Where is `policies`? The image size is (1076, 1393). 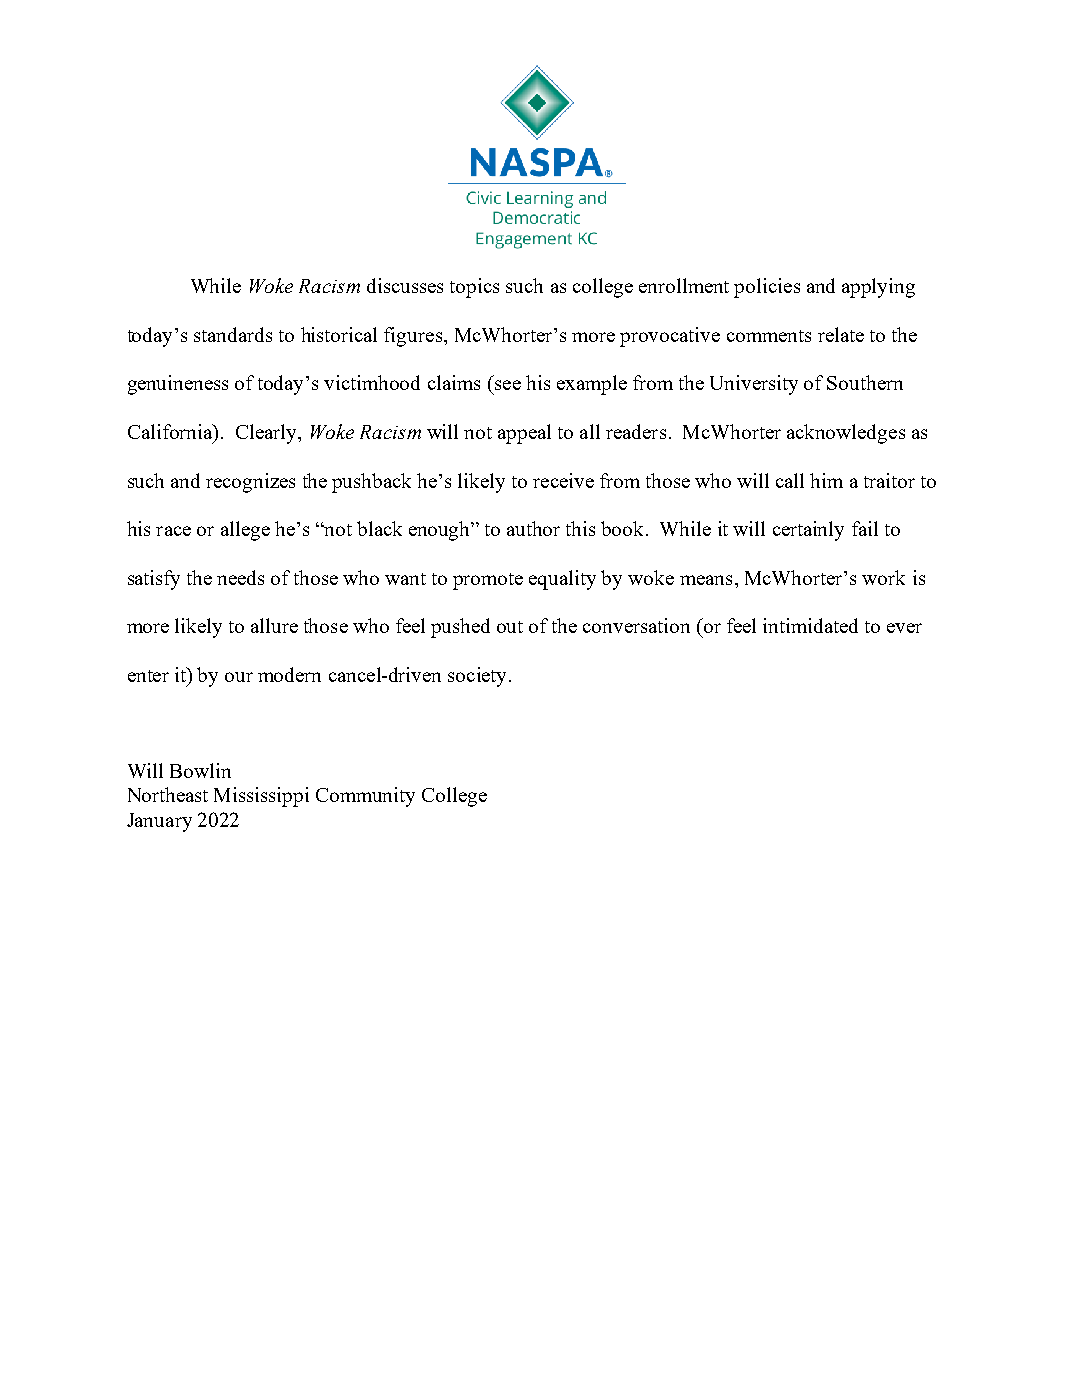
policies is located at coordinates (767, 288).
